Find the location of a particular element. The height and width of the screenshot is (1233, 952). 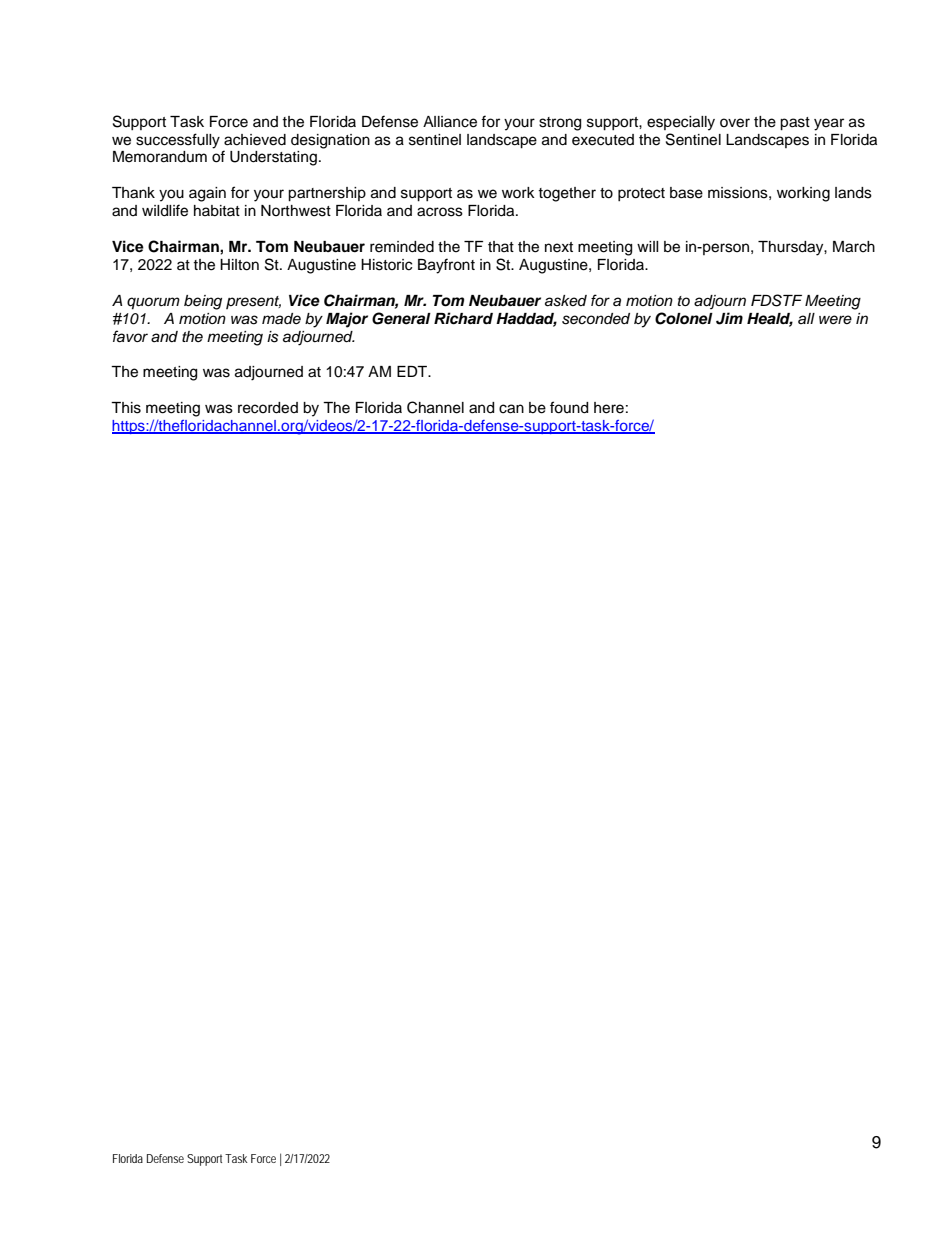

habitat is located at coordinates (217, 211).
